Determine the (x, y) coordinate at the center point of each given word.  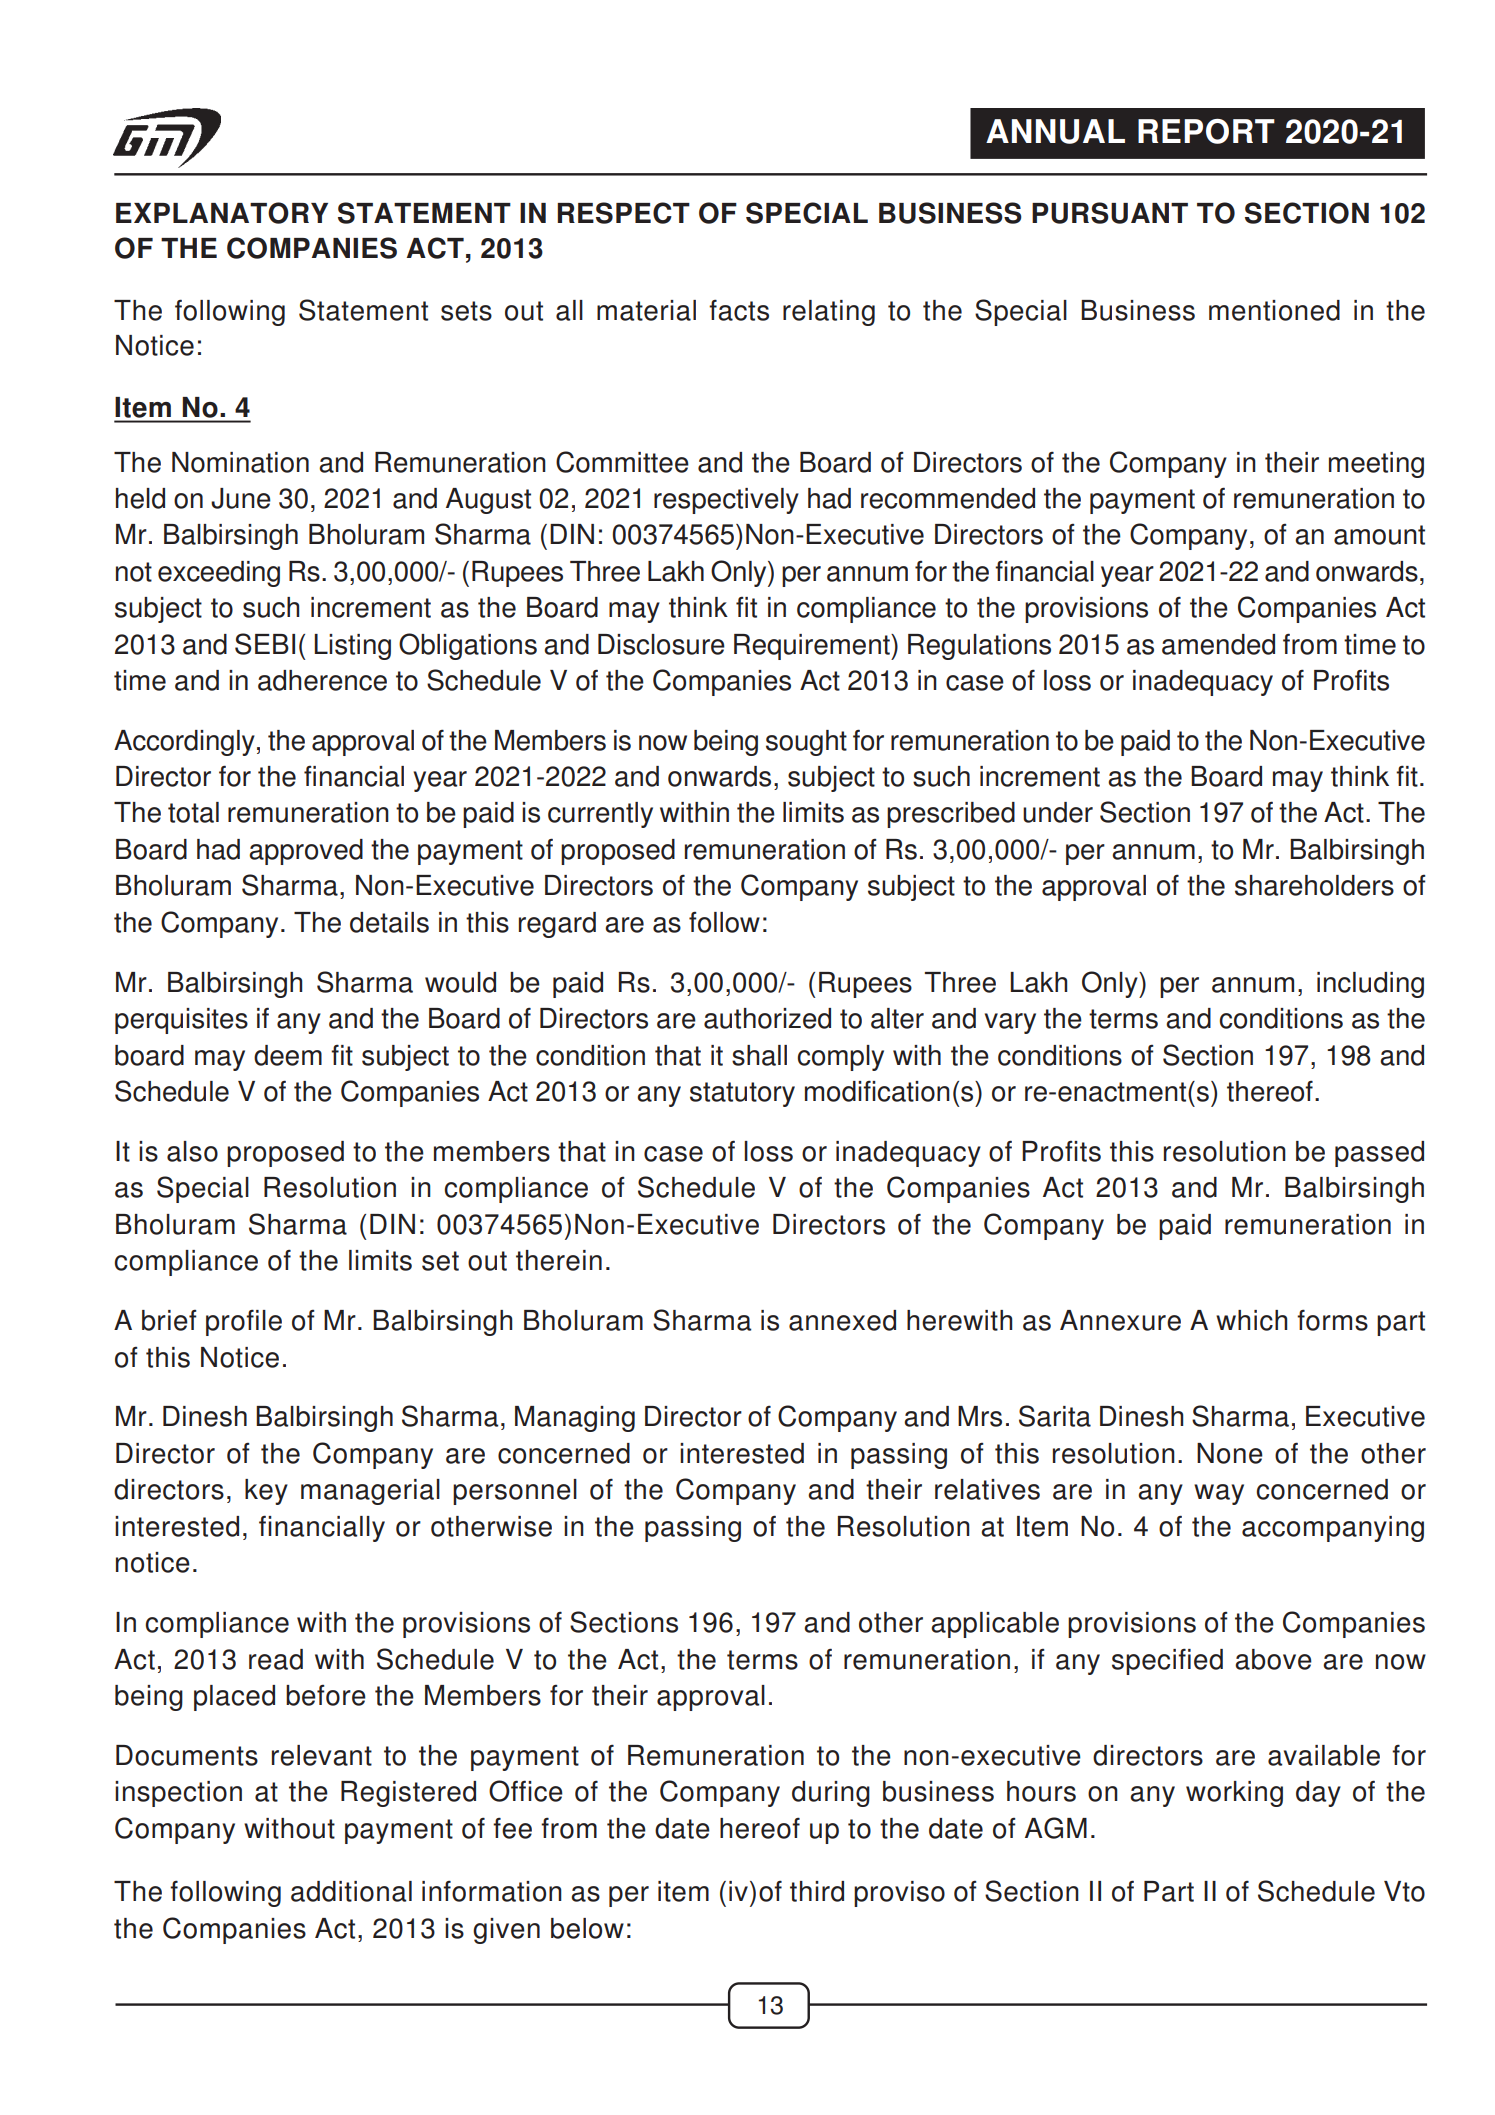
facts (739, 310)
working (1234, 1794)
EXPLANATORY (222, 213)
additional (351, 1891)
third (817, 1891)
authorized (767, 1018)
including (1370, 985)
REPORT (1206, 131)
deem (288, 1055)
